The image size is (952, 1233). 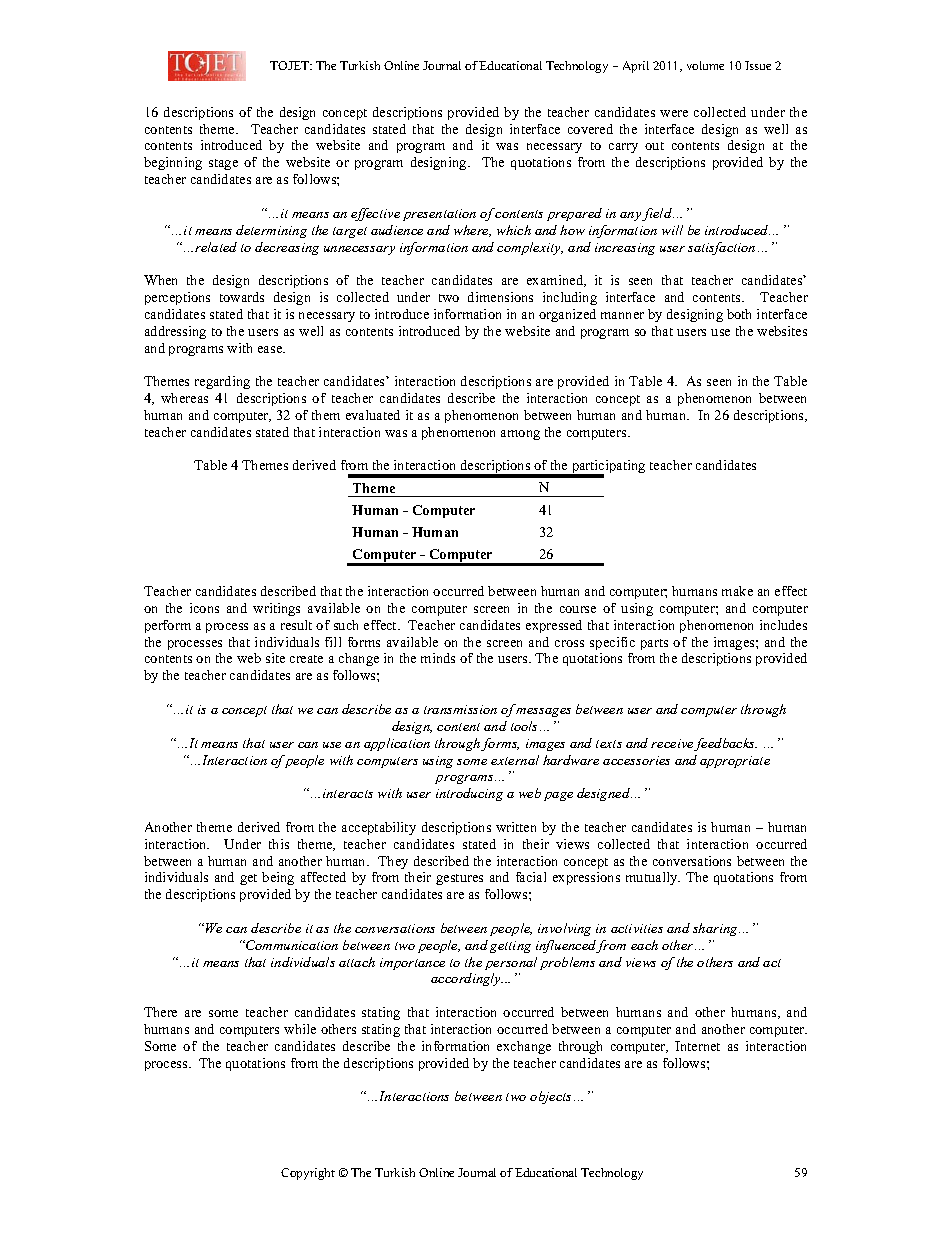 What do you see at coordinates (735, 762) in the document?
I see `appropriate` at bounding box center [735, 762].
